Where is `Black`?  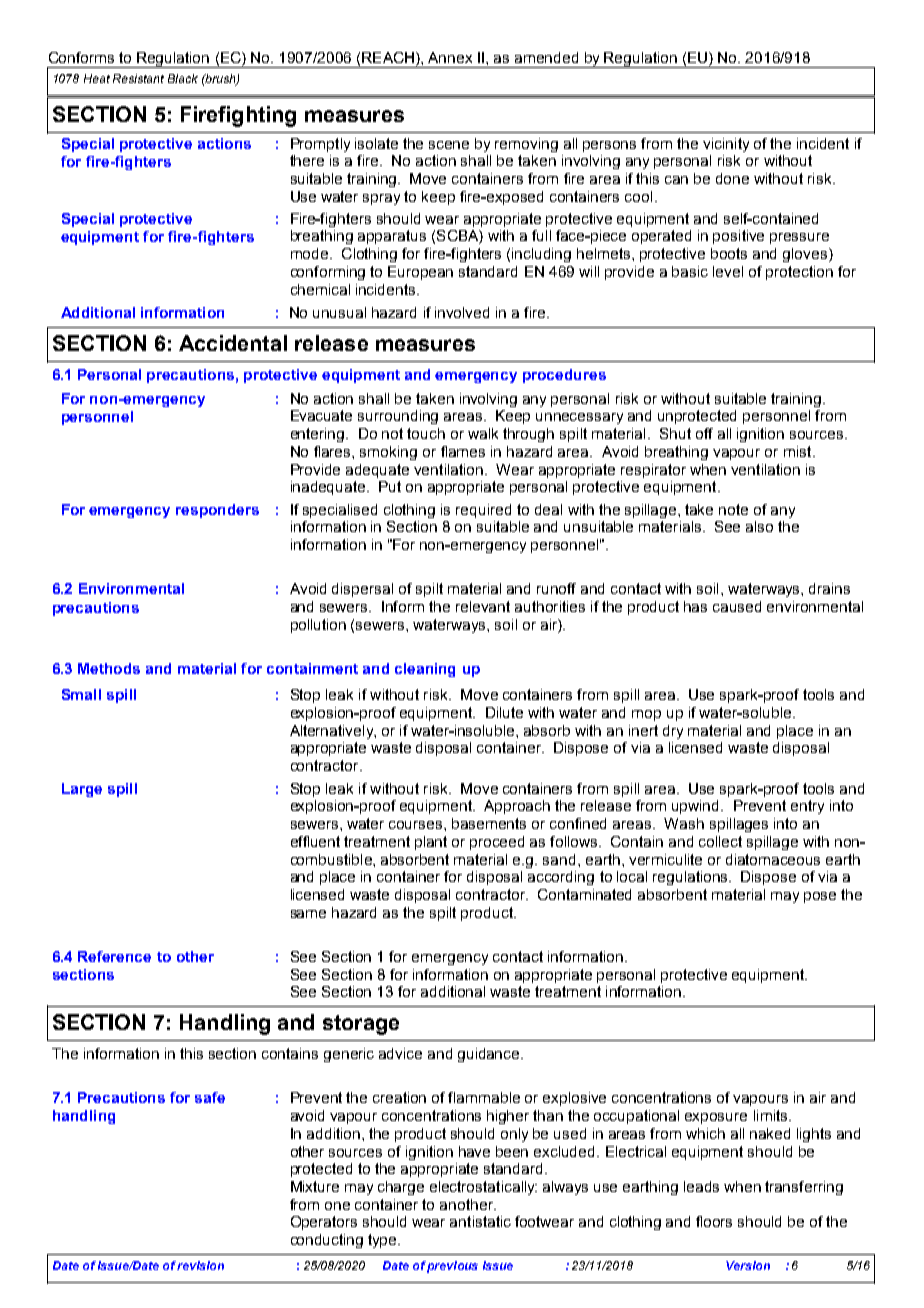
Black is located at coordinates (183, 78).
